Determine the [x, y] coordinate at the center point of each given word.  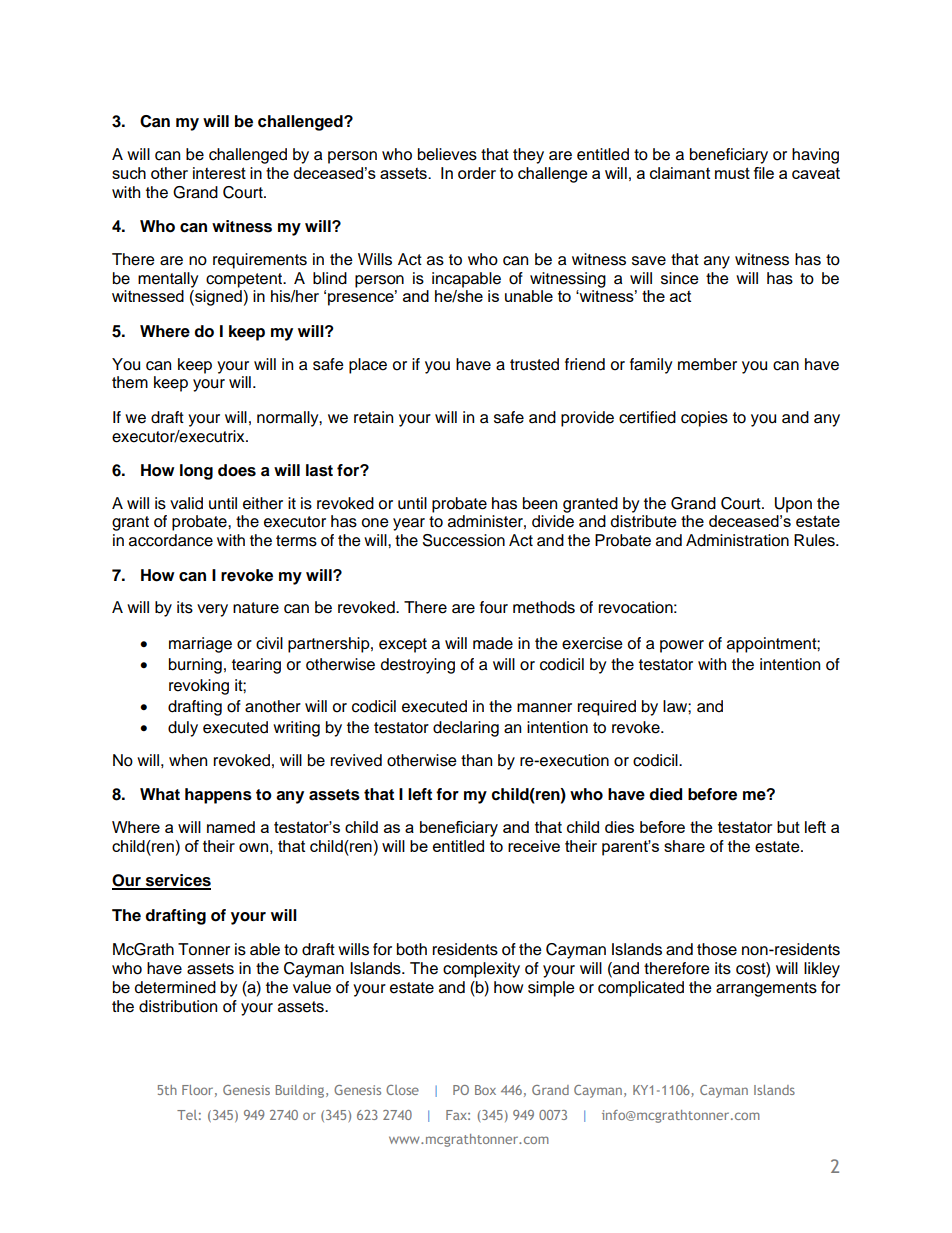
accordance [171, 540]
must [732, 173]
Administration [737, 540]
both [412, 949]
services [177, 881]
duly [183, 729]
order [477, 173]
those [717, 949]
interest [219, 173]
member [707, 364]
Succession [464, 540]
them [130, 382]
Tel [187, 1115]
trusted [534, 364]
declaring [466, 729]
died [665, 794]
